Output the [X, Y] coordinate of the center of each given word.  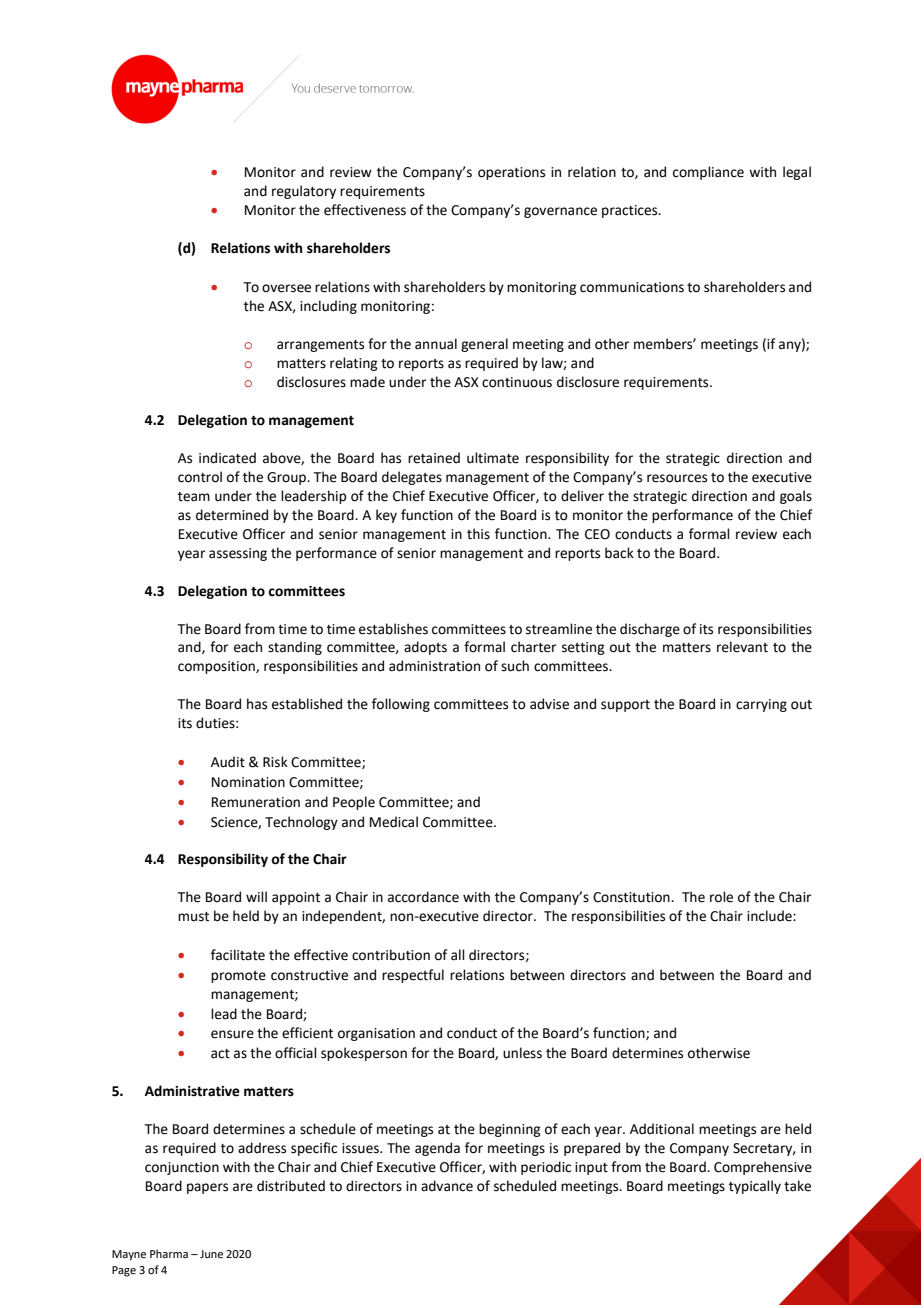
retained [434, 458]
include [770, 916]
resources [677, 478]
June [211, 1254]
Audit [228, 762]
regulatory [304, 192]
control [200, 477]
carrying [761, 705]
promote [238, 977]
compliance [708, 173]
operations [511, 173]
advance [447, 1186]
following [401, 705]
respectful [413, 976]
